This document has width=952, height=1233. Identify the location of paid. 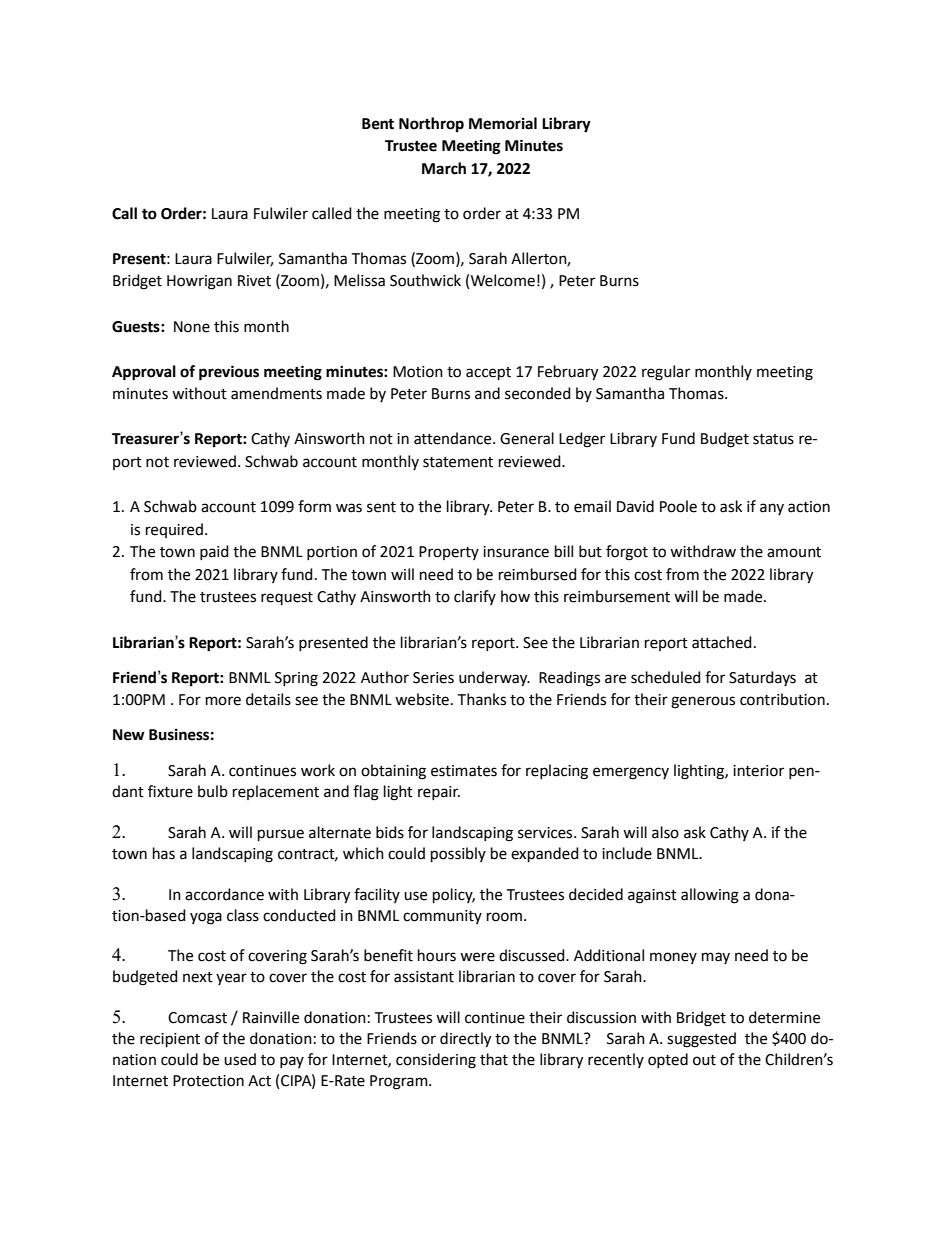
(214, 552).
